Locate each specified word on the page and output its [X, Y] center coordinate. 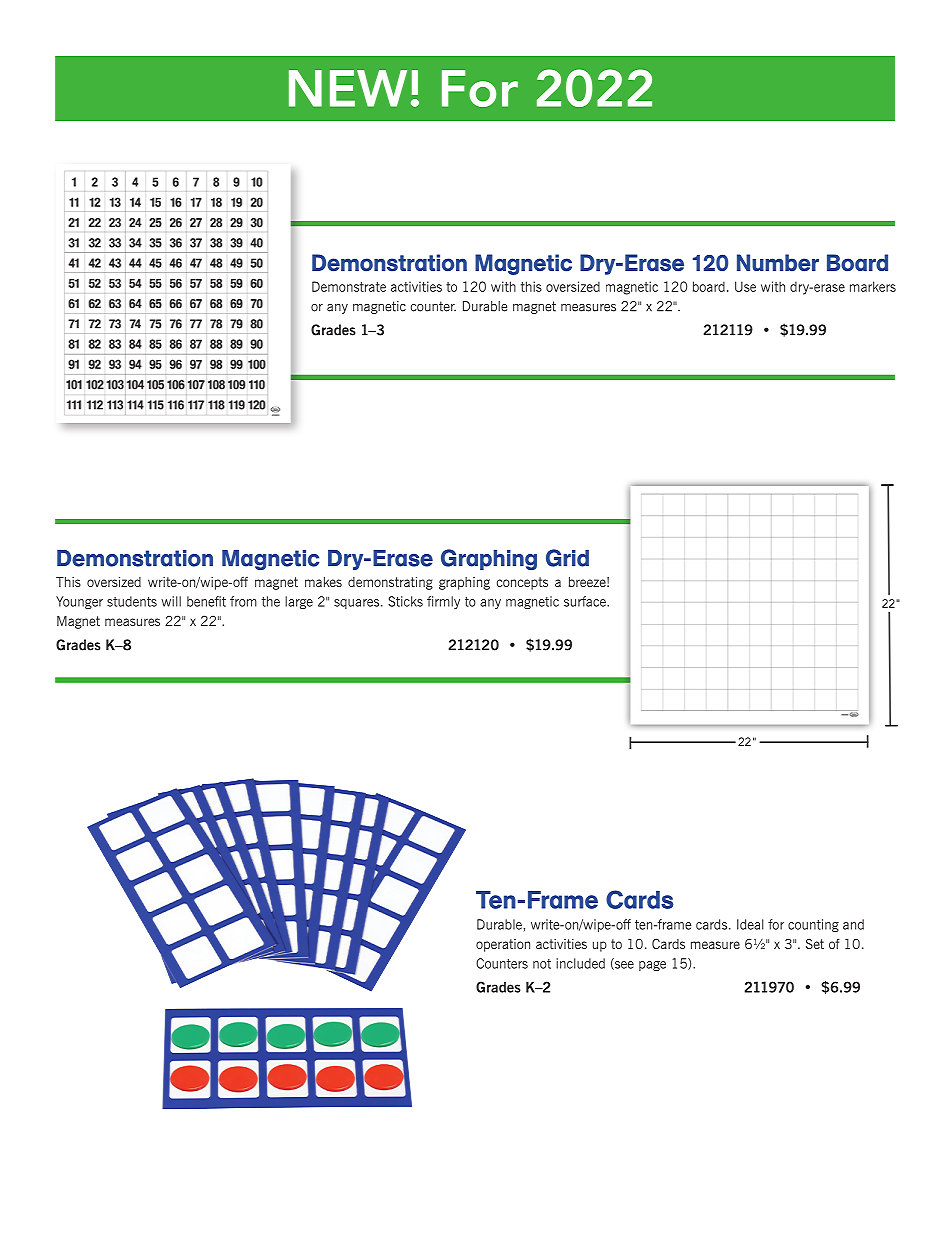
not [542, 964]
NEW [348, 88]
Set [815, 943]
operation [503, 945]
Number [778, 263]
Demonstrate [349, 286]
